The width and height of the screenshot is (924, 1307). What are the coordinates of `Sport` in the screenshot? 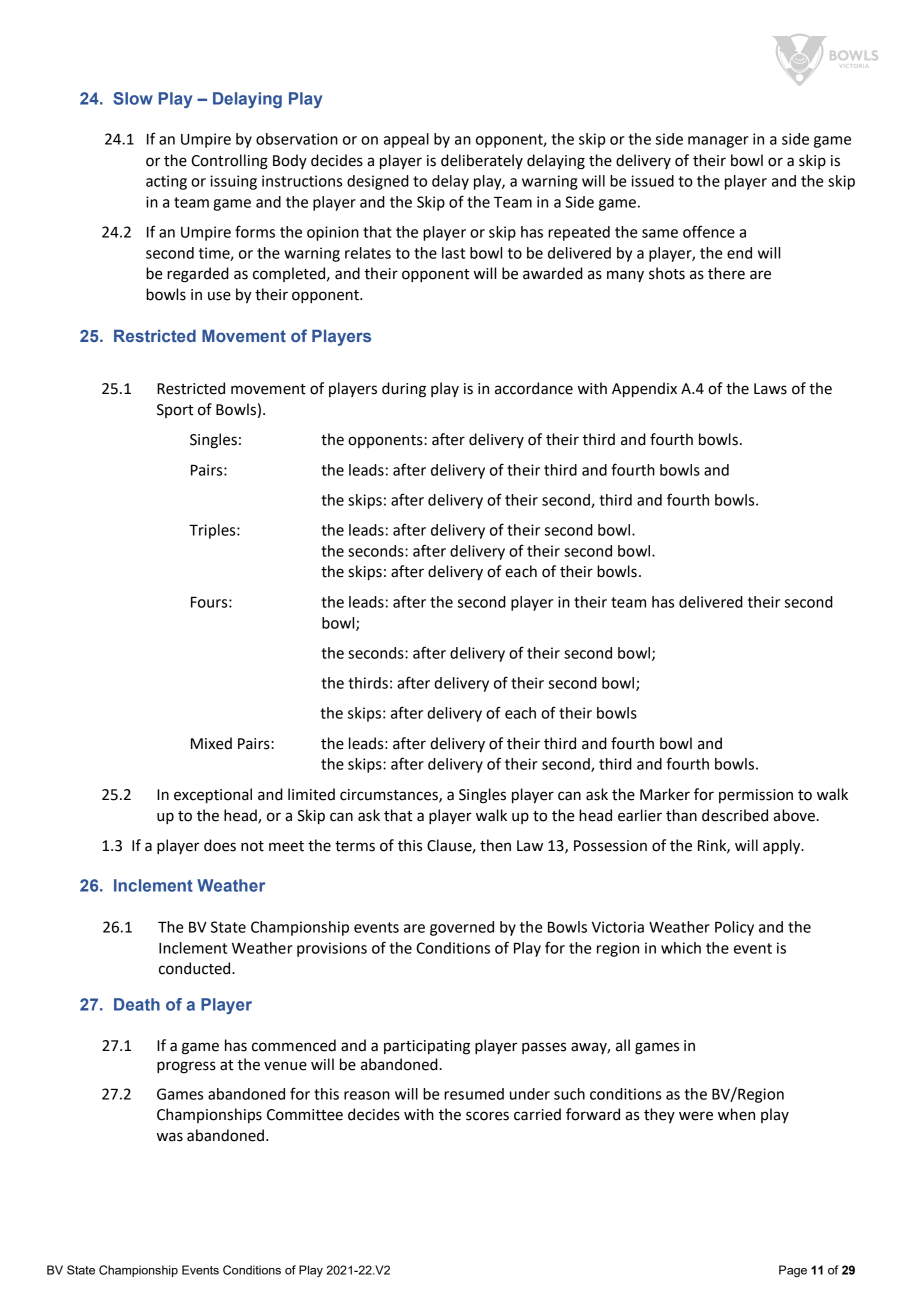 It's located at (175, 411).
